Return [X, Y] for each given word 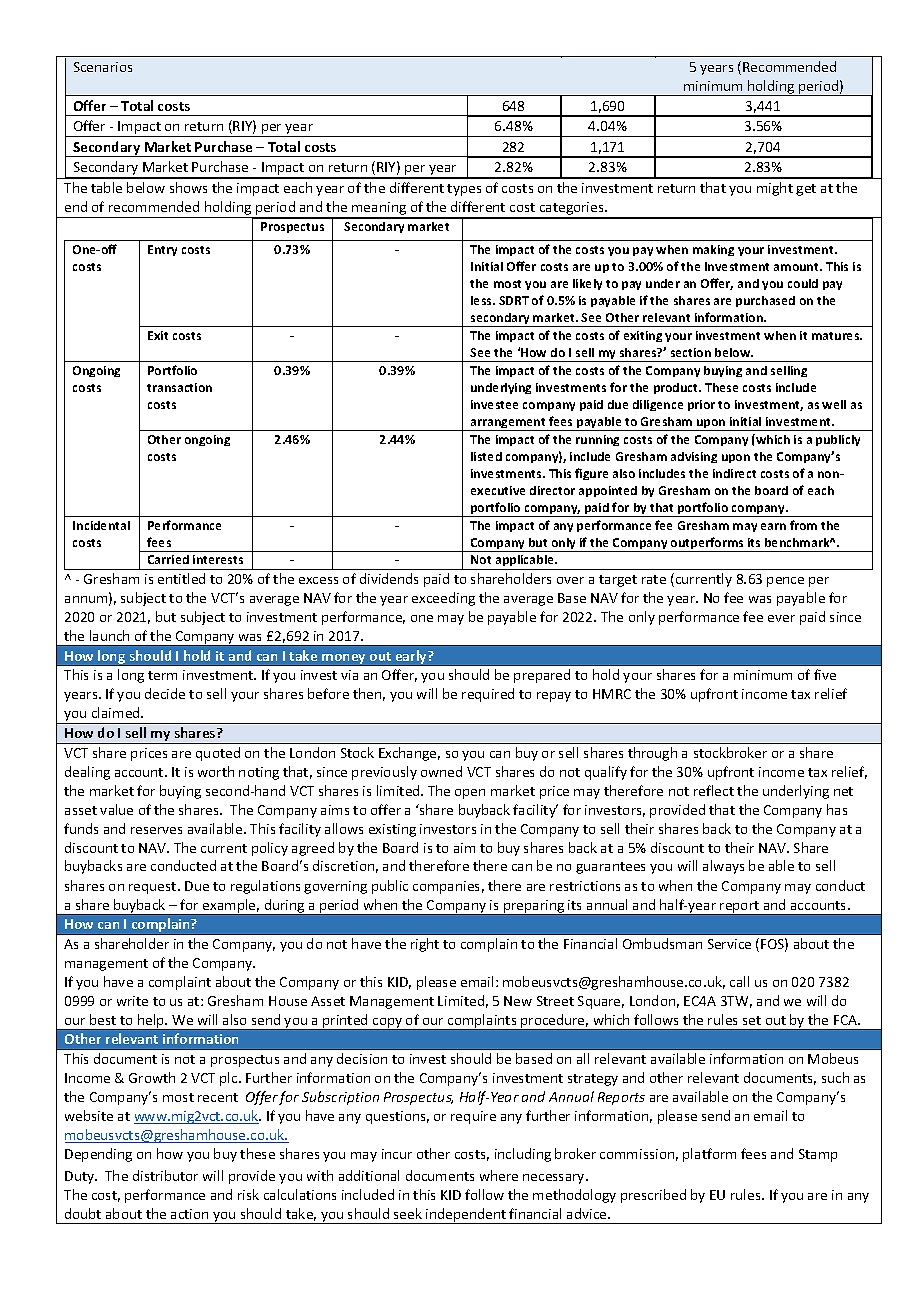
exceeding [443, 599]
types [464, 190]
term [162, 675]
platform [709, 1155]
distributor [165, 1175]
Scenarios [103, 67]
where [499, 1175]
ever [781, 618]
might [775, 189]
